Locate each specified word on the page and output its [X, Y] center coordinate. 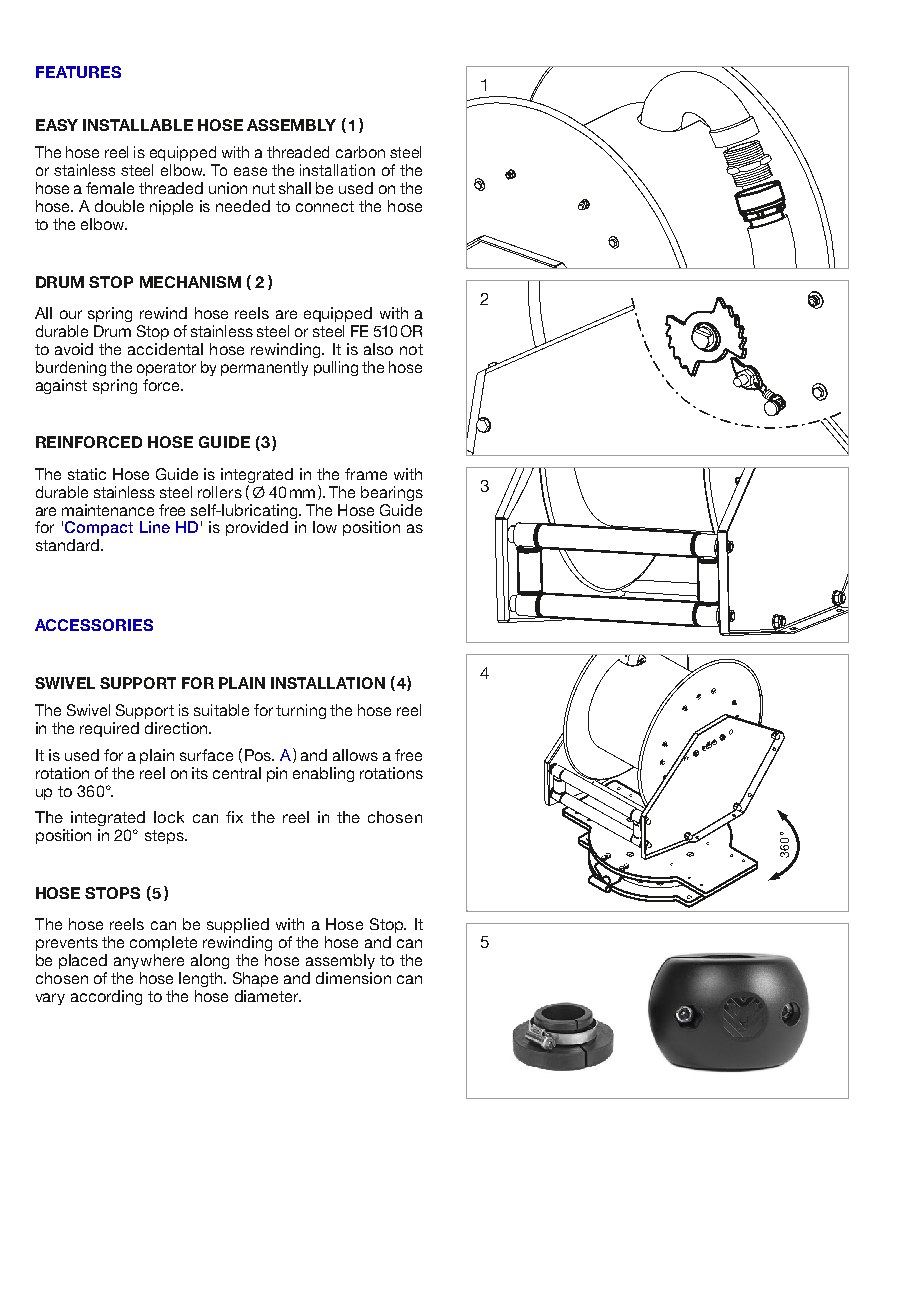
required [109, 729]
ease [250, 171]
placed [83, 961]
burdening [71, 368]
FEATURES [78, 72]
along [210, 961]
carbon [360, 152]
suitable [221, 710]
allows [355, 755]
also [378, 349]
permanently [264, 368]
